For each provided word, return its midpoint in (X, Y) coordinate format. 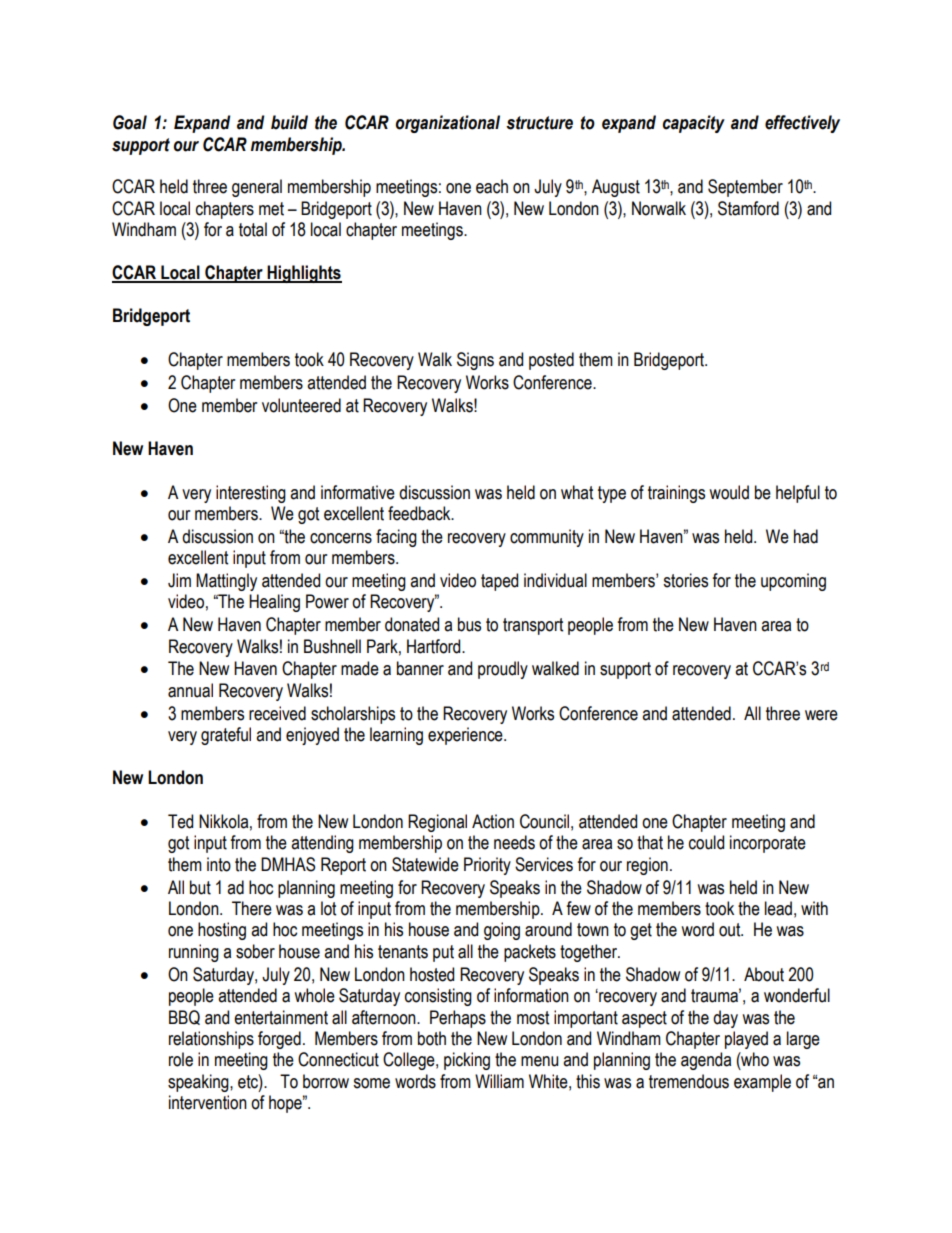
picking (467, 1061)
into (219, 864)
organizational (448, 124)
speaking (199, 1083)
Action (493, 821)
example (762, 1083)
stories (685, 580)
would (729, 492)
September (745, 188)
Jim (179, 580)
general (257, 188)
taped (499, 582)
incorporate (768, 844)
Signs (475, 361)
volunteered (301, 405)
